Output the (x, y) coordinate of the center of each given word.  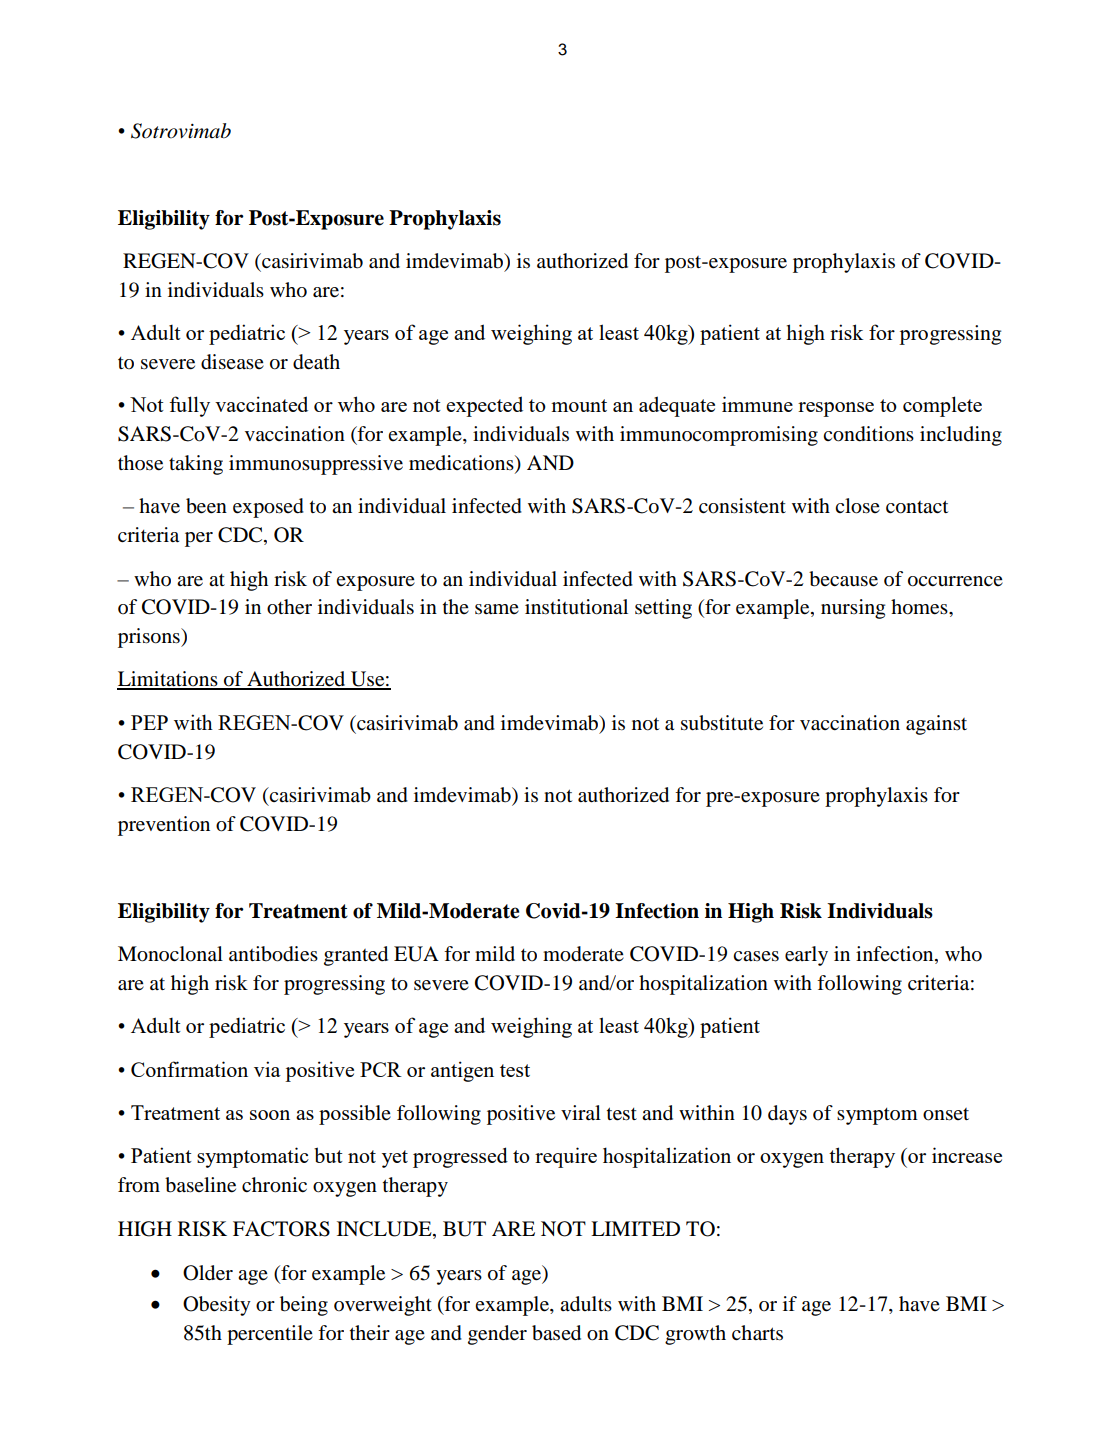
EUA (416, 954)
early (806, 956)
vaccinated (261, 404)
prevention (164, 826)
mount (579, 405)
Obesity (217, 1306)
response (836, 409)
